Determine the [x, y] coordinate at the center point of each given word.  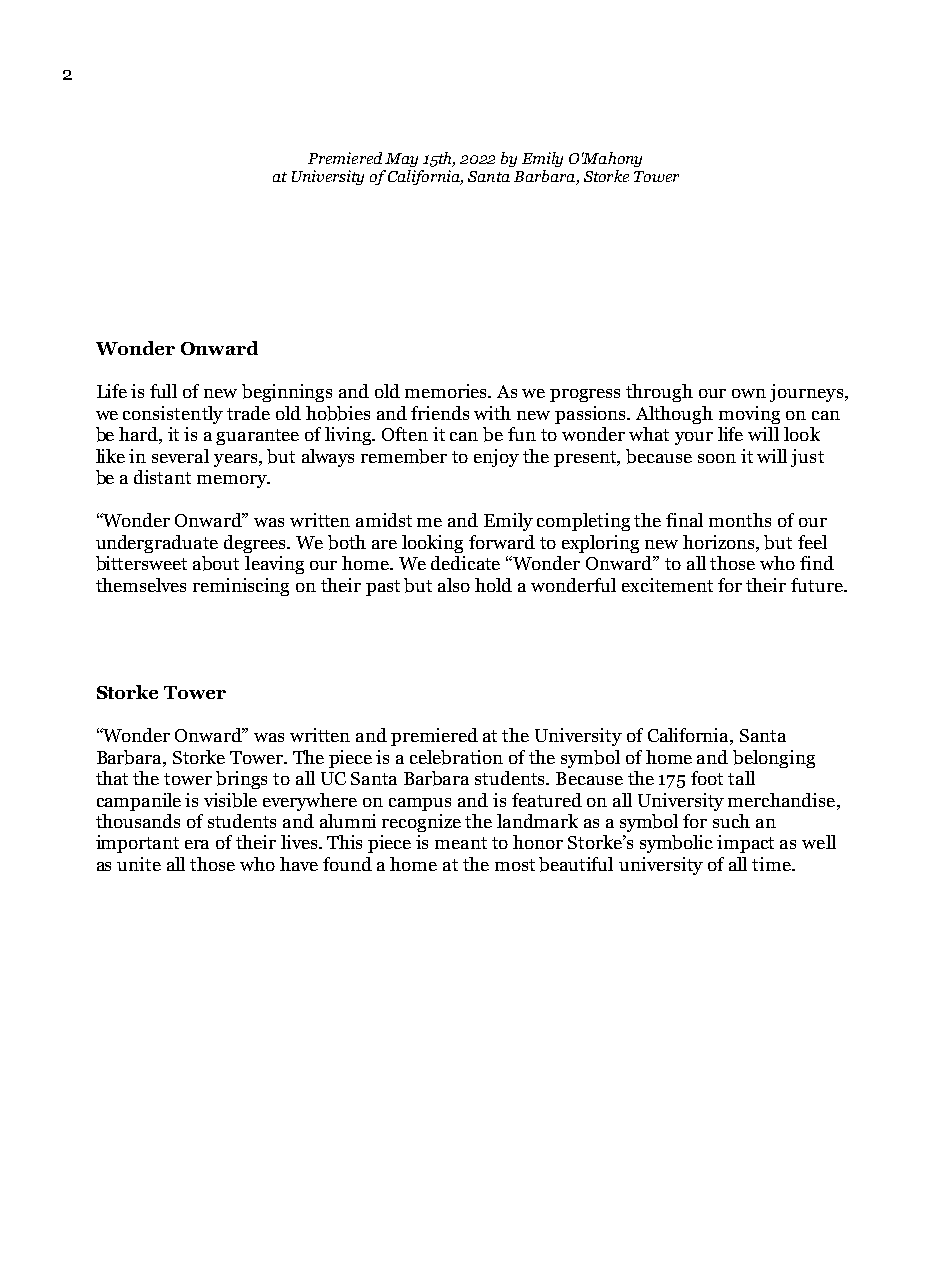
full [163, 391]
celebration [456, 757]
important [137, 844]
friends [440, 413]
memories [447, 391]
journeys [806, 393]
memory [233, 481]
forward [502, 542]
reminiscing [241, 587]
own [749, 393]
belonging [774, 759]
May [401, 160]
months [740, 520]
